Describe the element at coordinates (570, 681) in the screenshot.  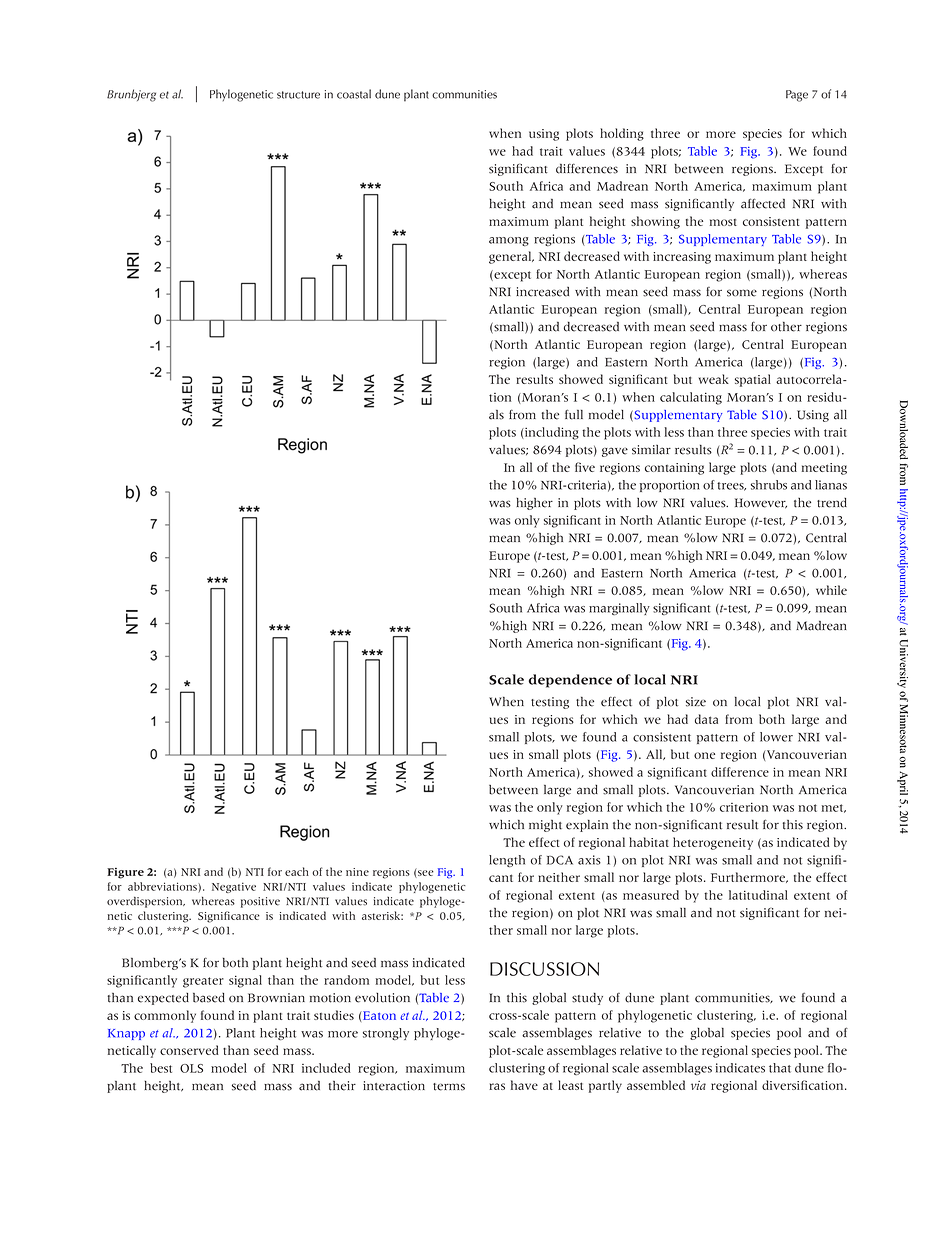
I see `dependence` at that location.
